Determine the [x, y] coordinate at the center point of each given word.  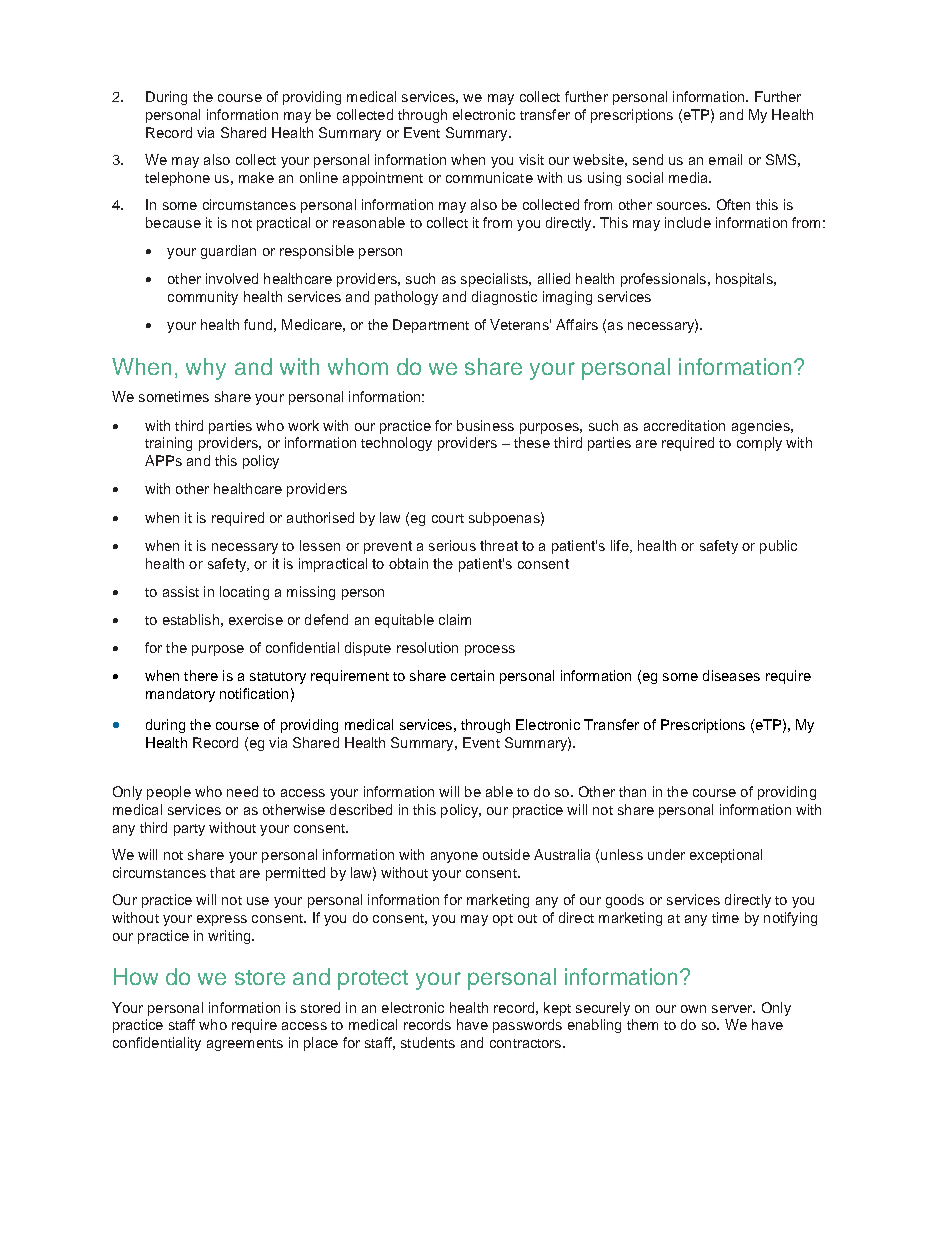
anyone [454, 857]
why [206, 369]
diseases [731, 675]
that [222, 872]
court [448, 518]
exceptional [726, 856]
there [201, 675]
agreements [245, 1045]
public [778, 547]
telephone [177, 179]
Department [431, 326]
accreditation [684, 425]
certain [472, 675]
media [690, 177]
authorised [320, 517]
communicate [489, 177]
